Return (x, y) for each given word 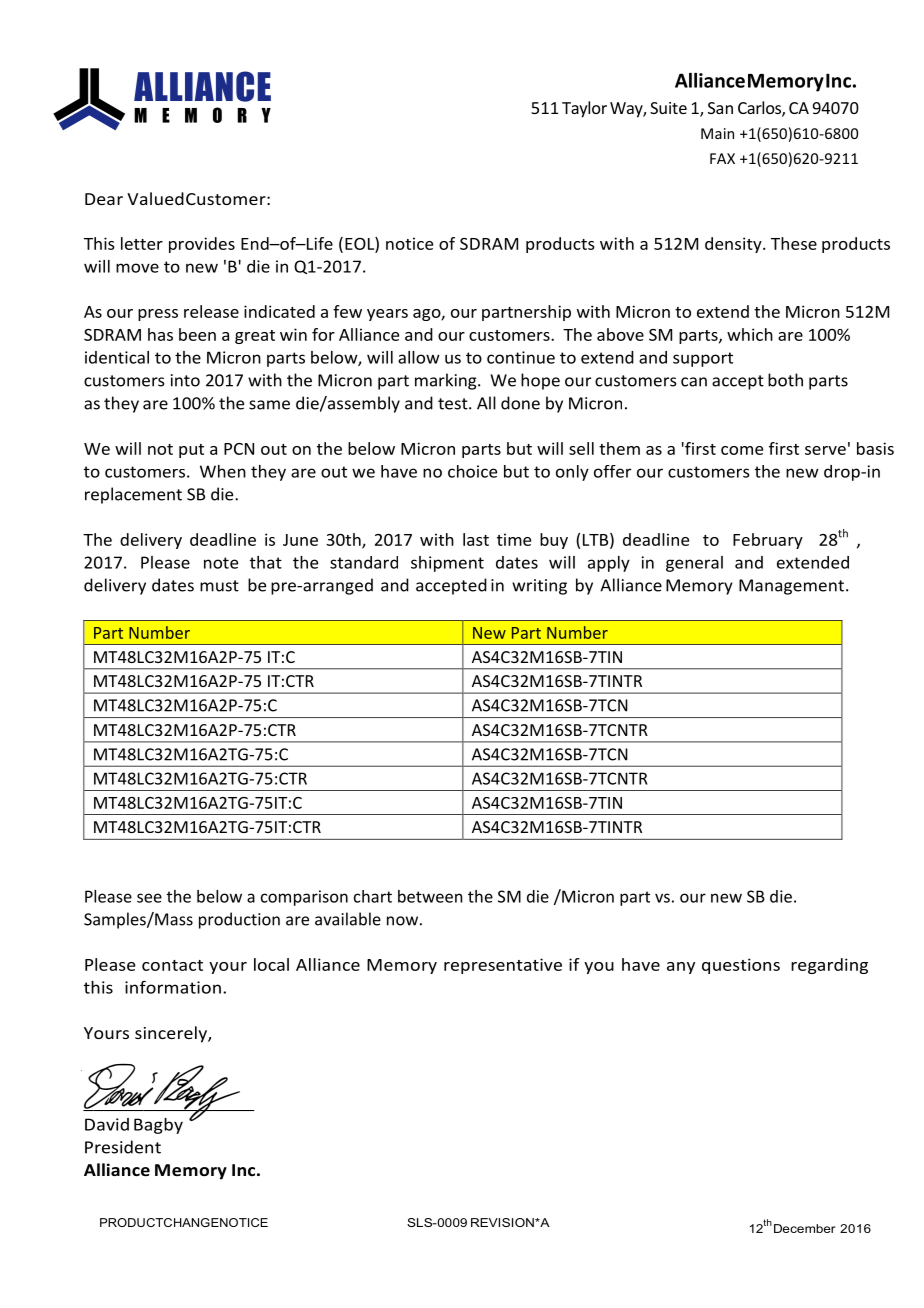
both (785, 380)
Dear (104, 199)
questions (741, 966)
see (149, 898)
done (520, 403)
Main (717, 133)
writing (539, 587)
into (185, 380)
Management (791, 587)
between (430, 896)
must (219, 586)
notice (409, 243)
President (123, 1147)
